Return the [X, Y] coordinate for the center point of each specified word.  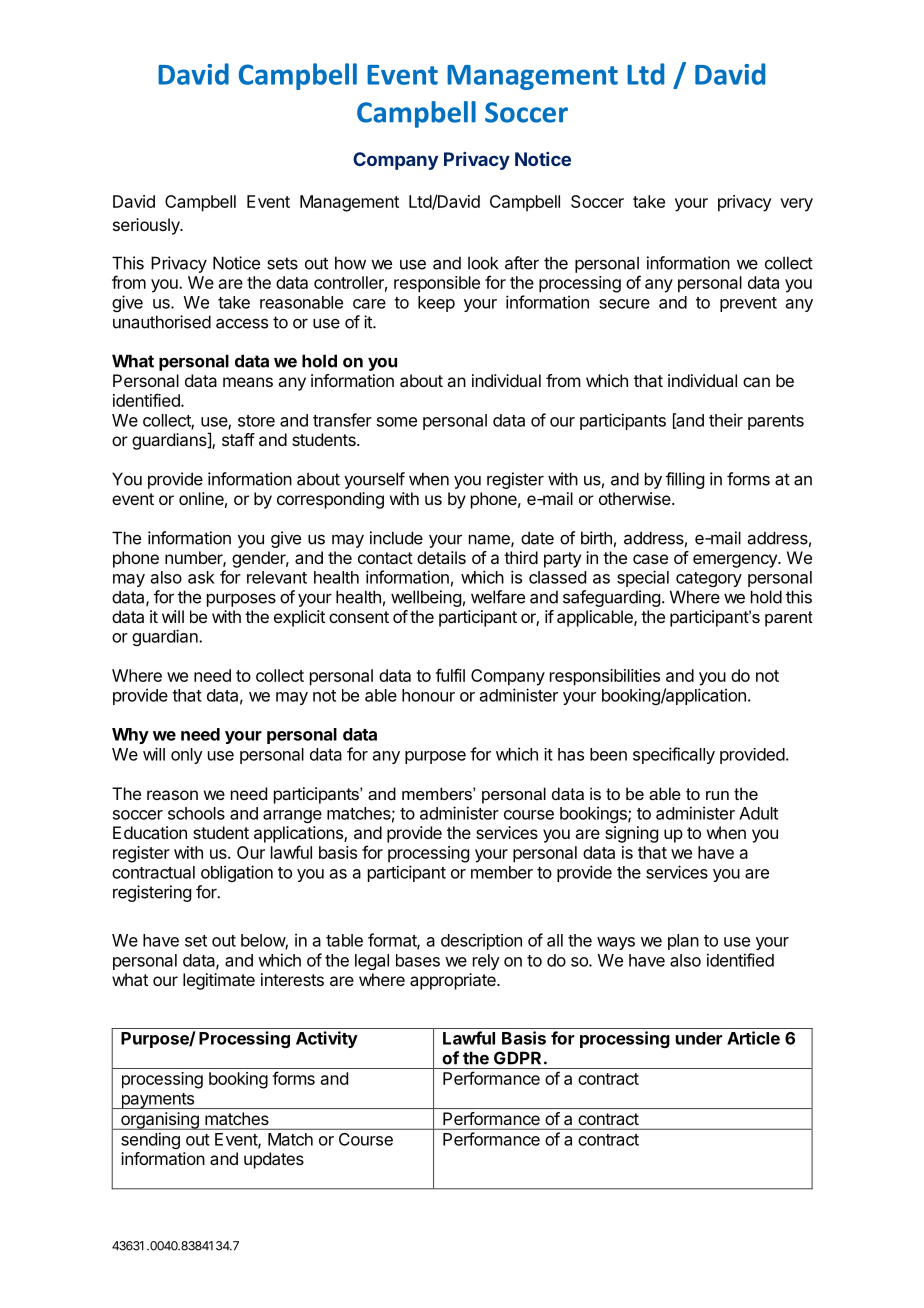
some [397, 422]
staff [238, 439]
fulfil [450, 675]
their [726, 420]
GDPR [517, 1058]
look [483, 263]
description [481, 941]
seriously [147, 226]
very [796, 205]
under [699, 1038]
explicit [299, 618]
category [709, 579]
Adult [758, 813]
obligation [237, 873]
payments [158, 1101]
